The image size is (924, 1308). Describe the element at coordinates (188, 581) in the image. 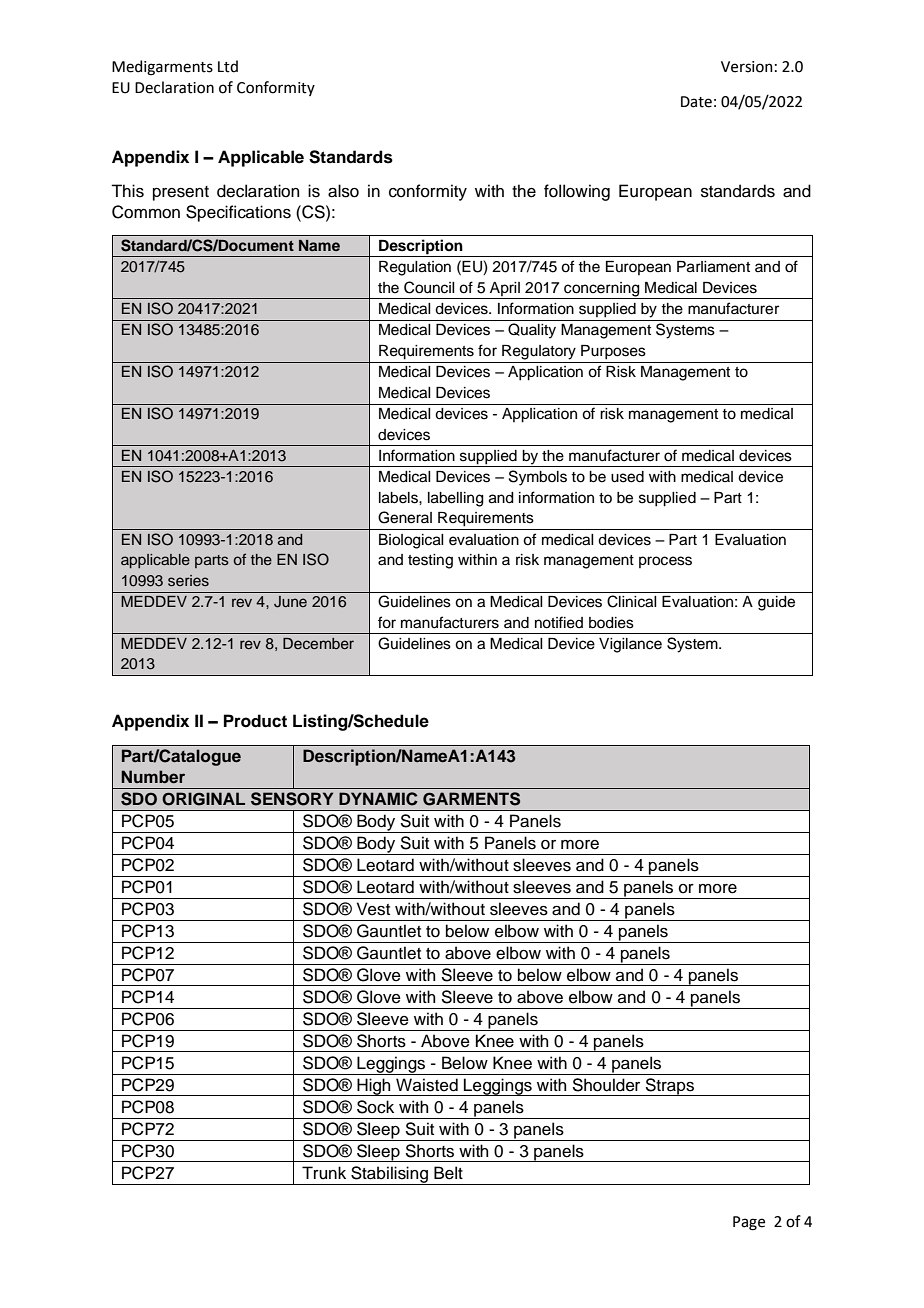

I see `series` at that location.
